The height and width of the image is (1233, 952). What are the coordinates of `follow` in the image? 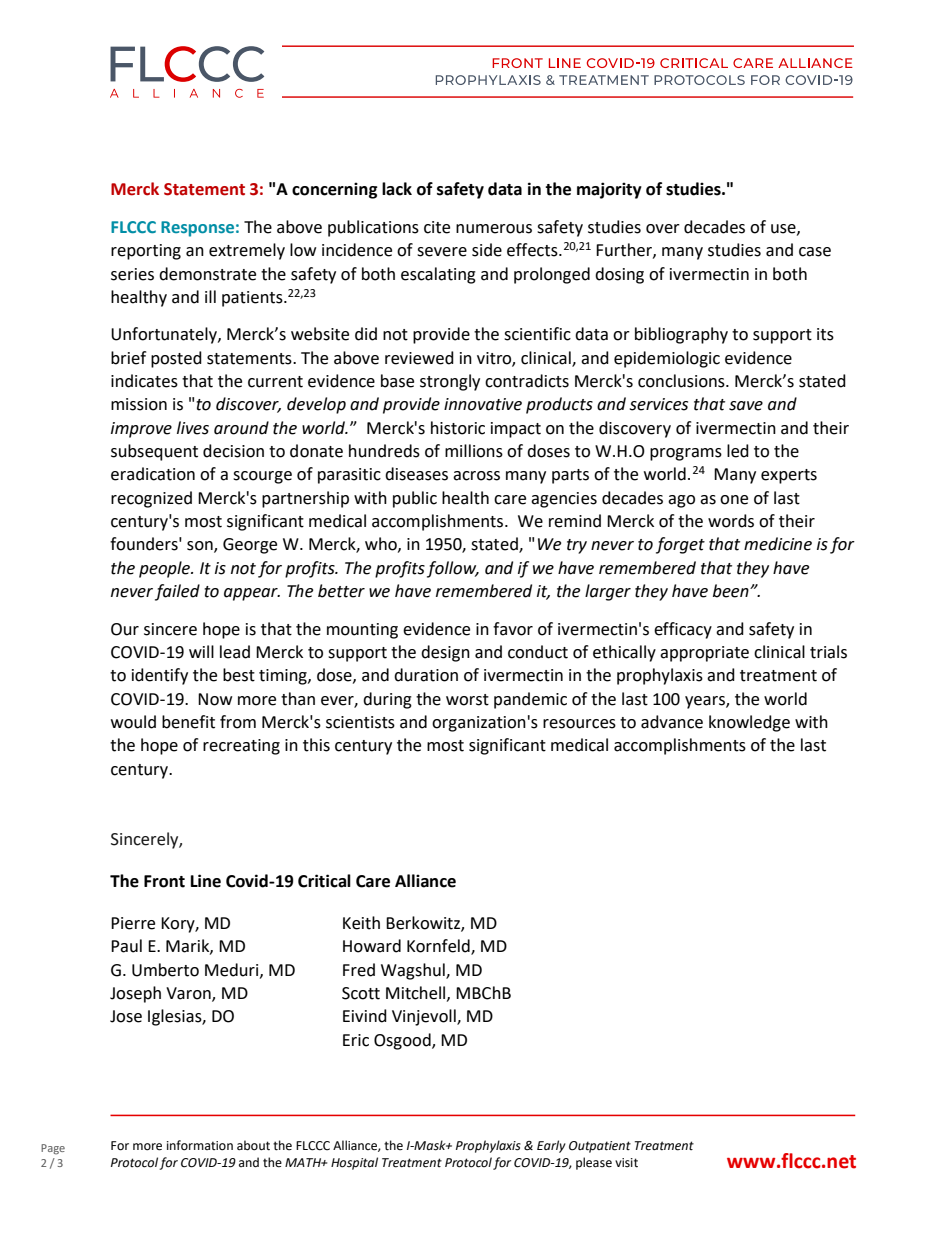 It's located at (453, 569).
